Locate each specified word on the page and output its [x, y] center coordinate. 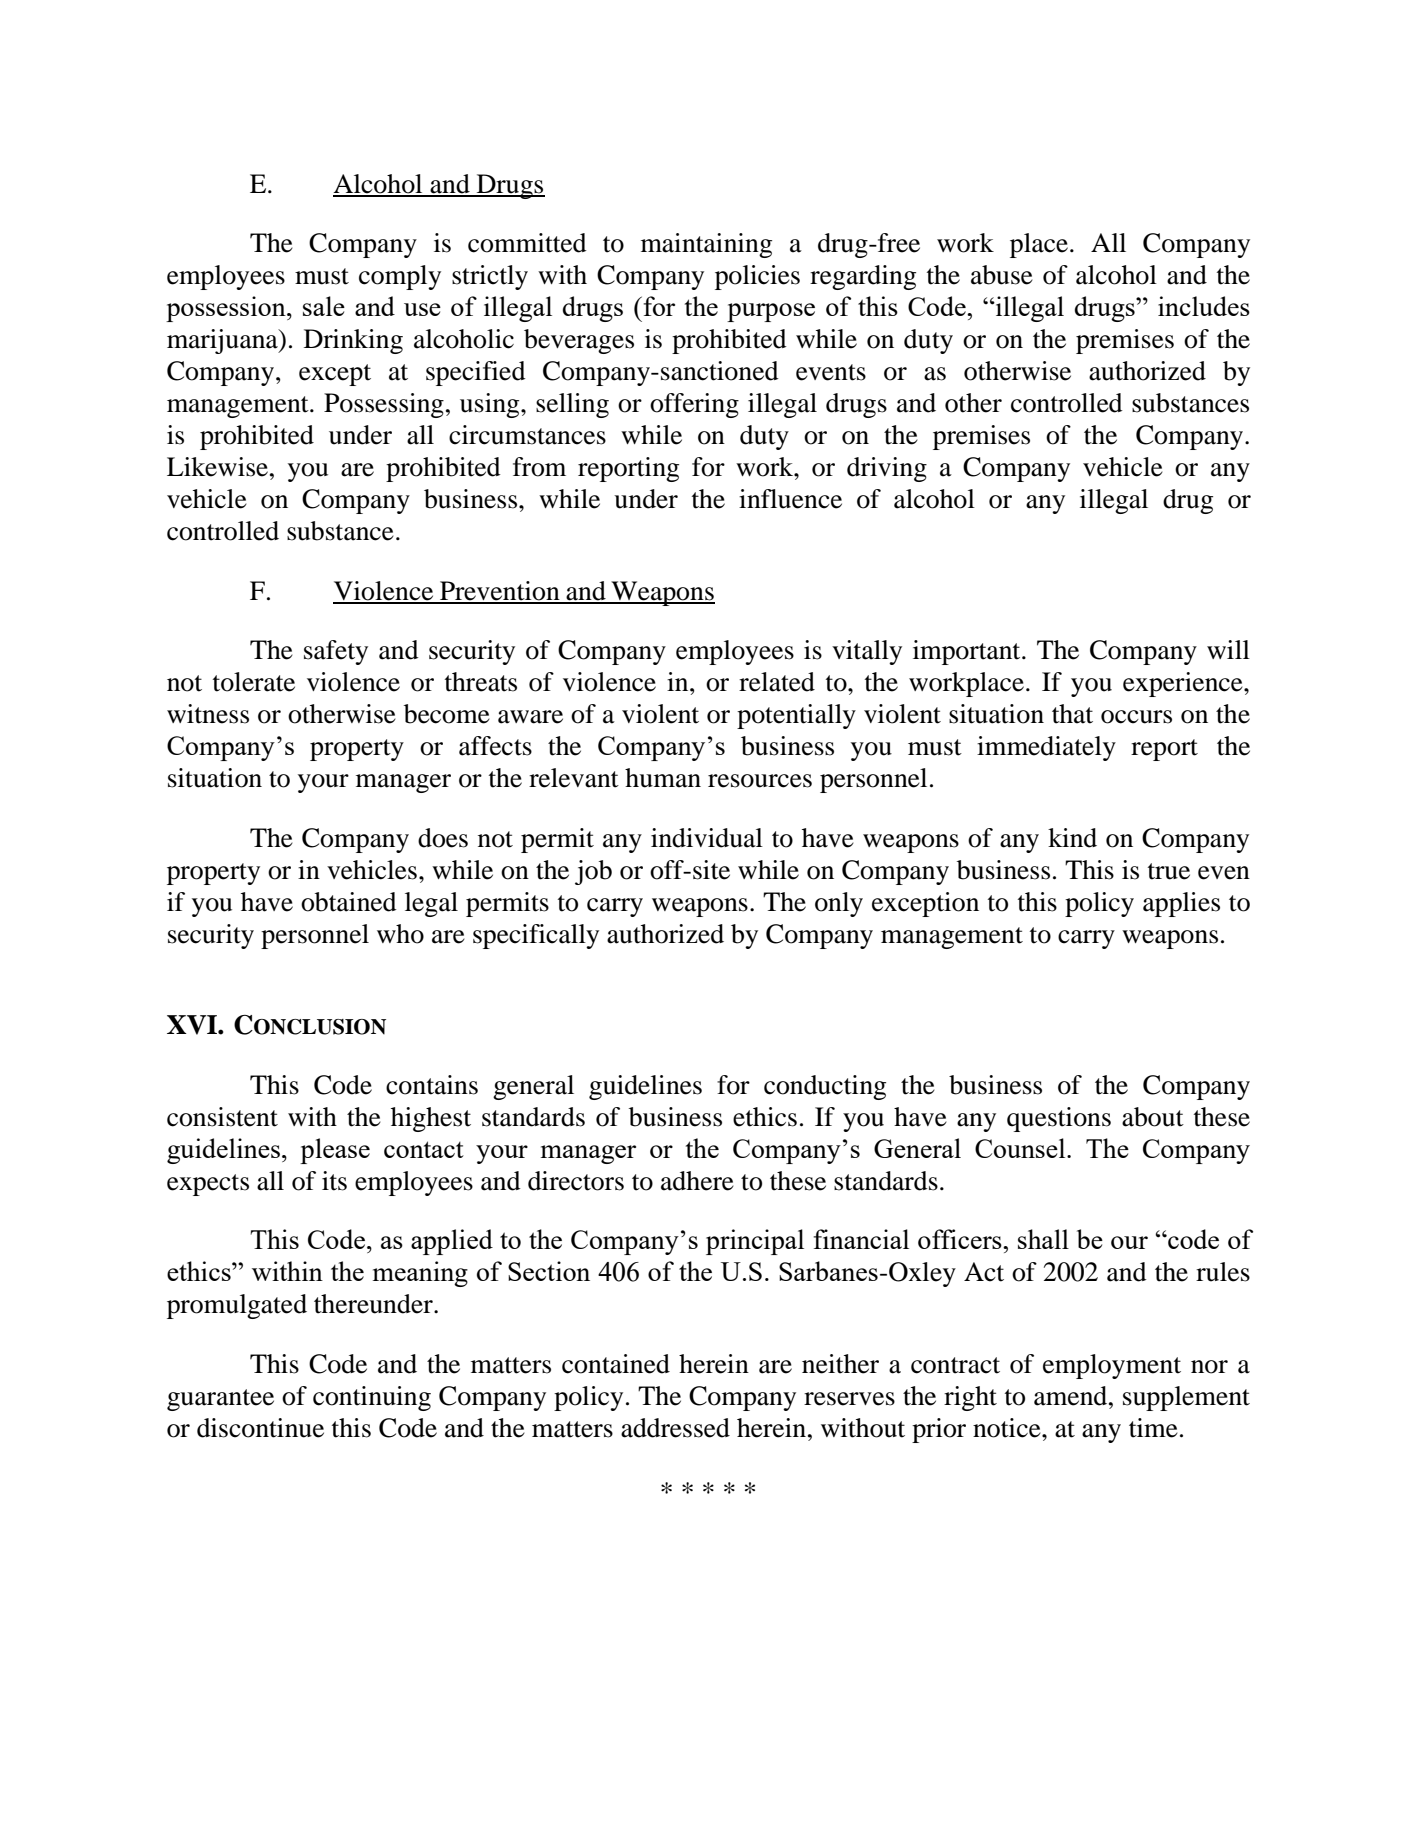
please [335, 1151]
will [1228, 649]
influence [790, 499]
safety [336, 652]
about [1153, 1117]
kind [1072, 838]
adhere [697, 1181]
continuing [372, 1398]
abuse [1002, 275]
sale [324, 306]
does [443, 838]
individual [707, 838]
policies [757, 277]
